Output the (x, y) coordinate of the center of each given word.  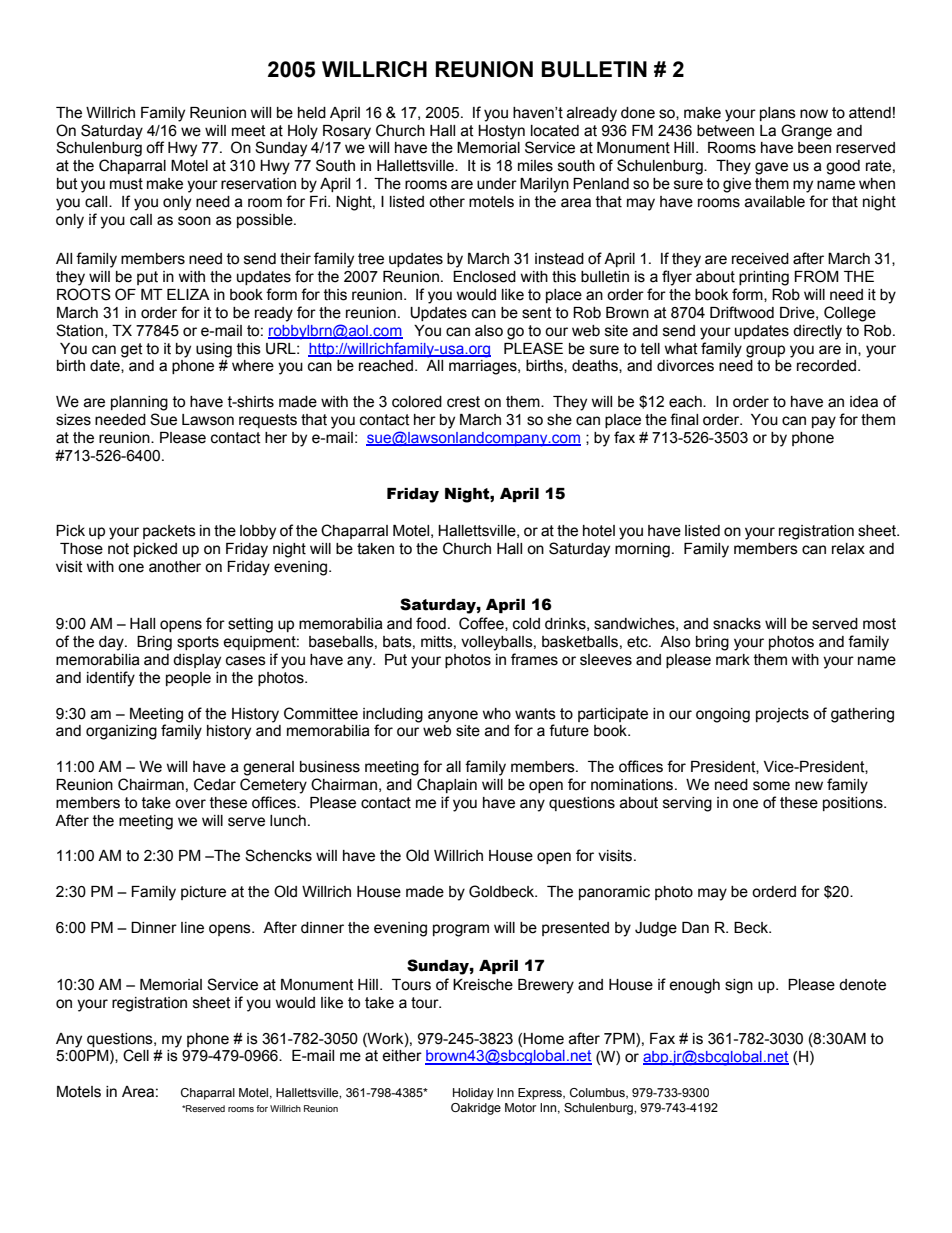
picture (203, 893)
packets (169, 532)
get (132, 350)
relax (848, 549)
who (496, 714)
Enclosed (484, 277)
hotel (599, 531)
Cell (136, 1055)
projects (782, 715)
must (126, 184)
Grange (806, 132)
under (497, 184)
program (461, 930)
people (188, 679)
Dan (695, 928)
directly (817, 332)
